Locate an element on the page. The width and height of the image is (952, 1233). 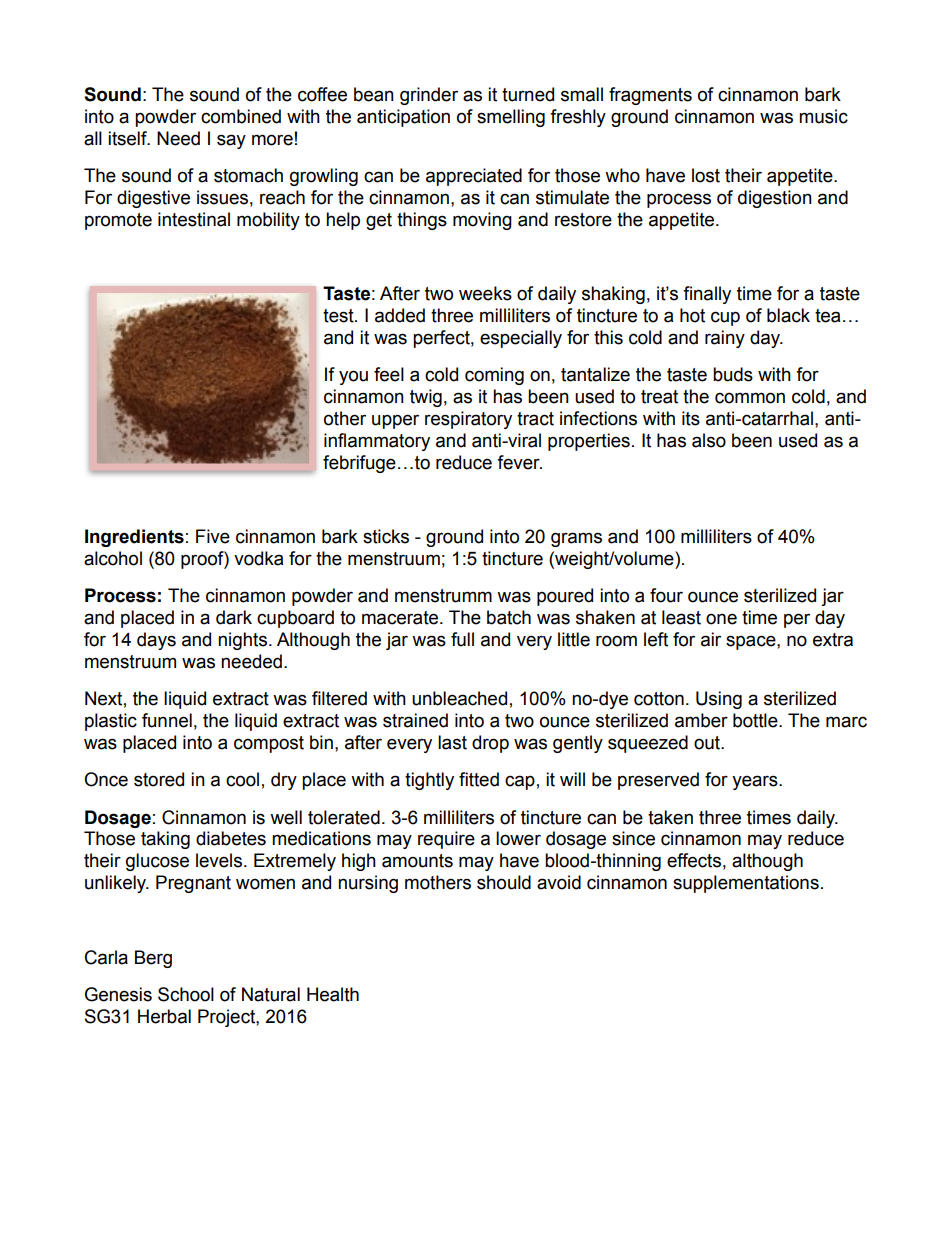
smelling is located at coordinates (511, 118).
